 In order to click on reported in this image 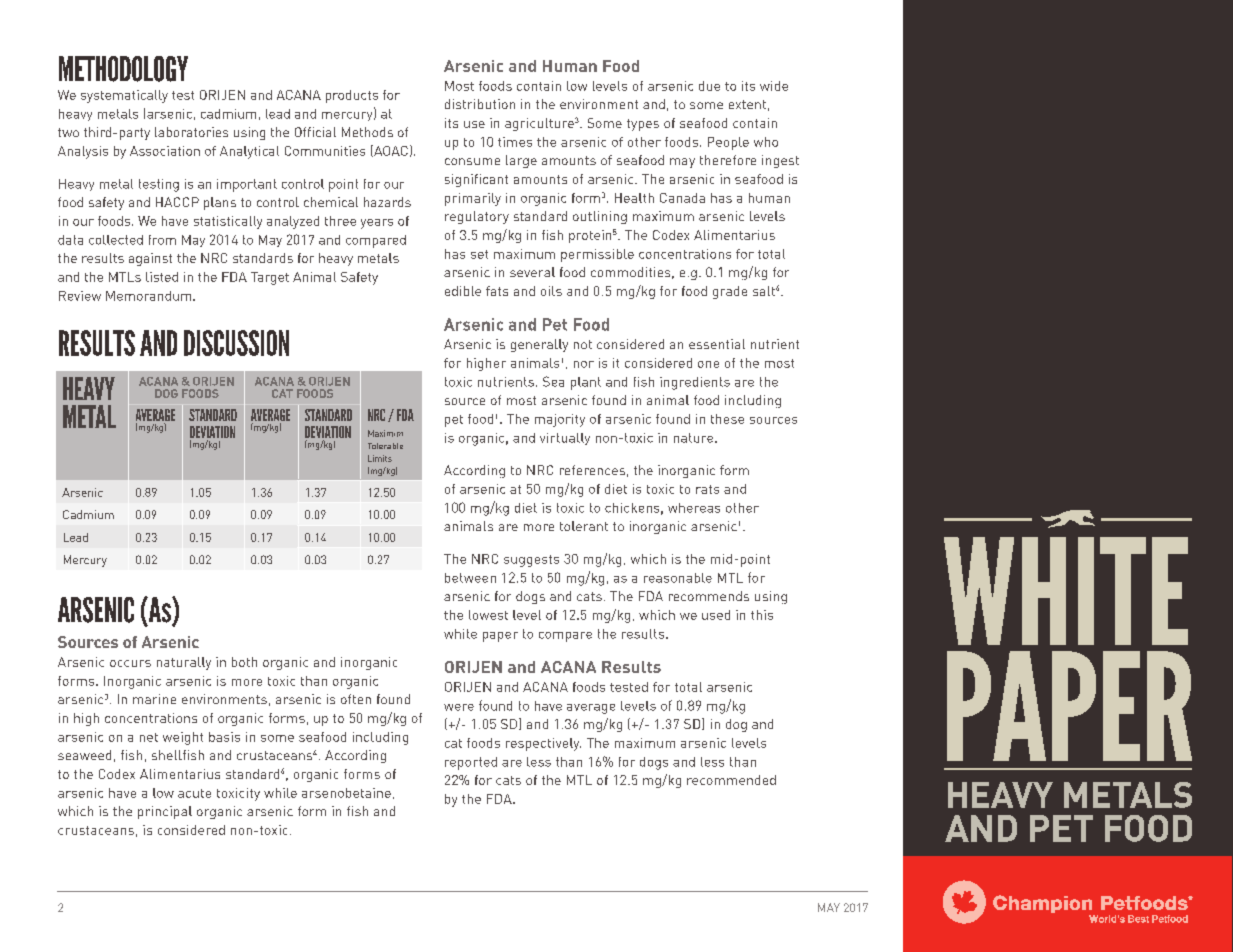, I will do `click(471, 763)`.
